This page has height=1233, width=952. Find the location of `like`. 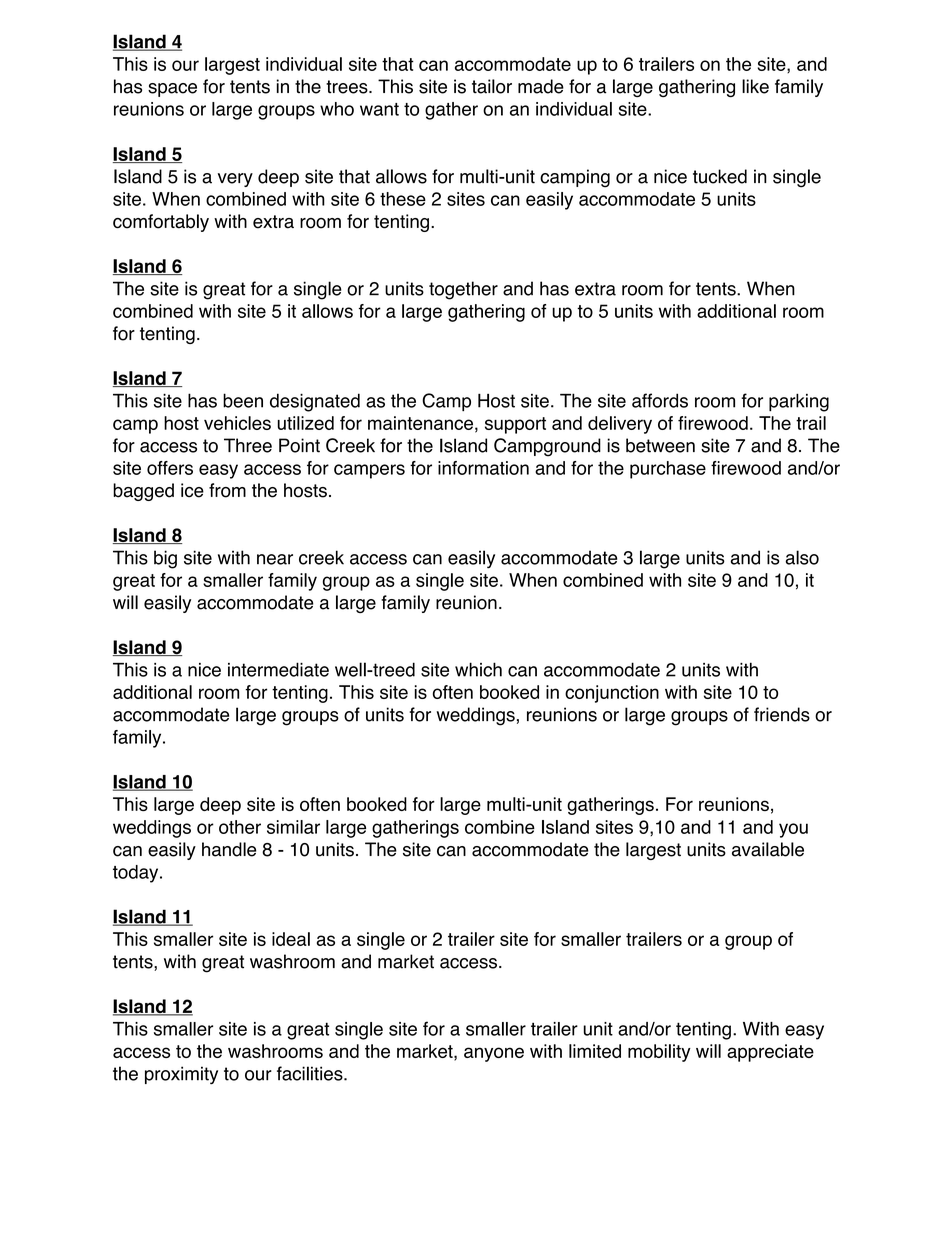

like is located at coordinates (755, 86).
